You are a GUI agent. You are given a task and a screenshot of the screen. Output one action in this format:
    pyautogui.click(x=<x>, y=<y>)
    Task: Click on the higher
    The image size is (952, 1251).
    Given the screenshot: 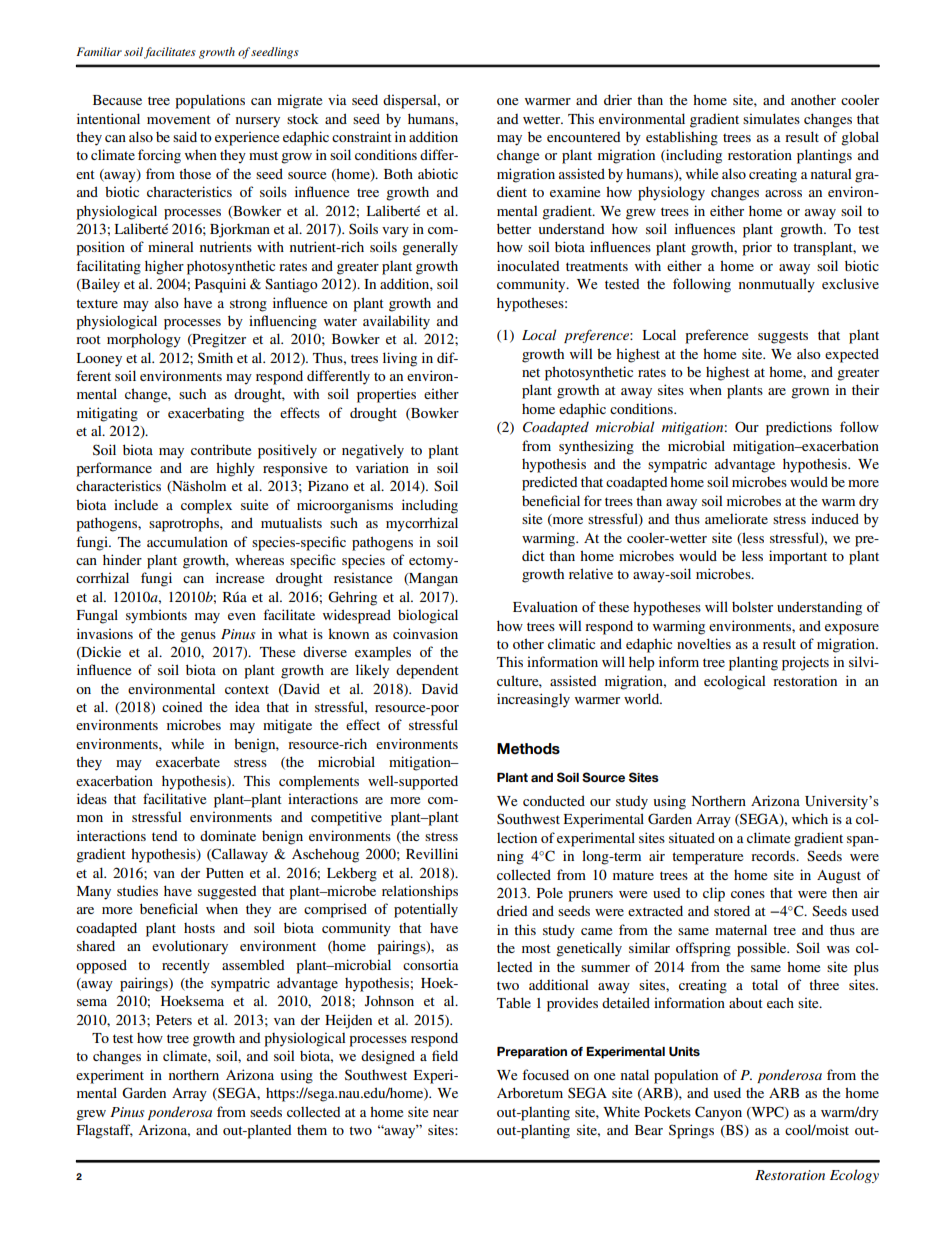 What is the action you would take?
    pyautogui.click(x=164, y=267)
